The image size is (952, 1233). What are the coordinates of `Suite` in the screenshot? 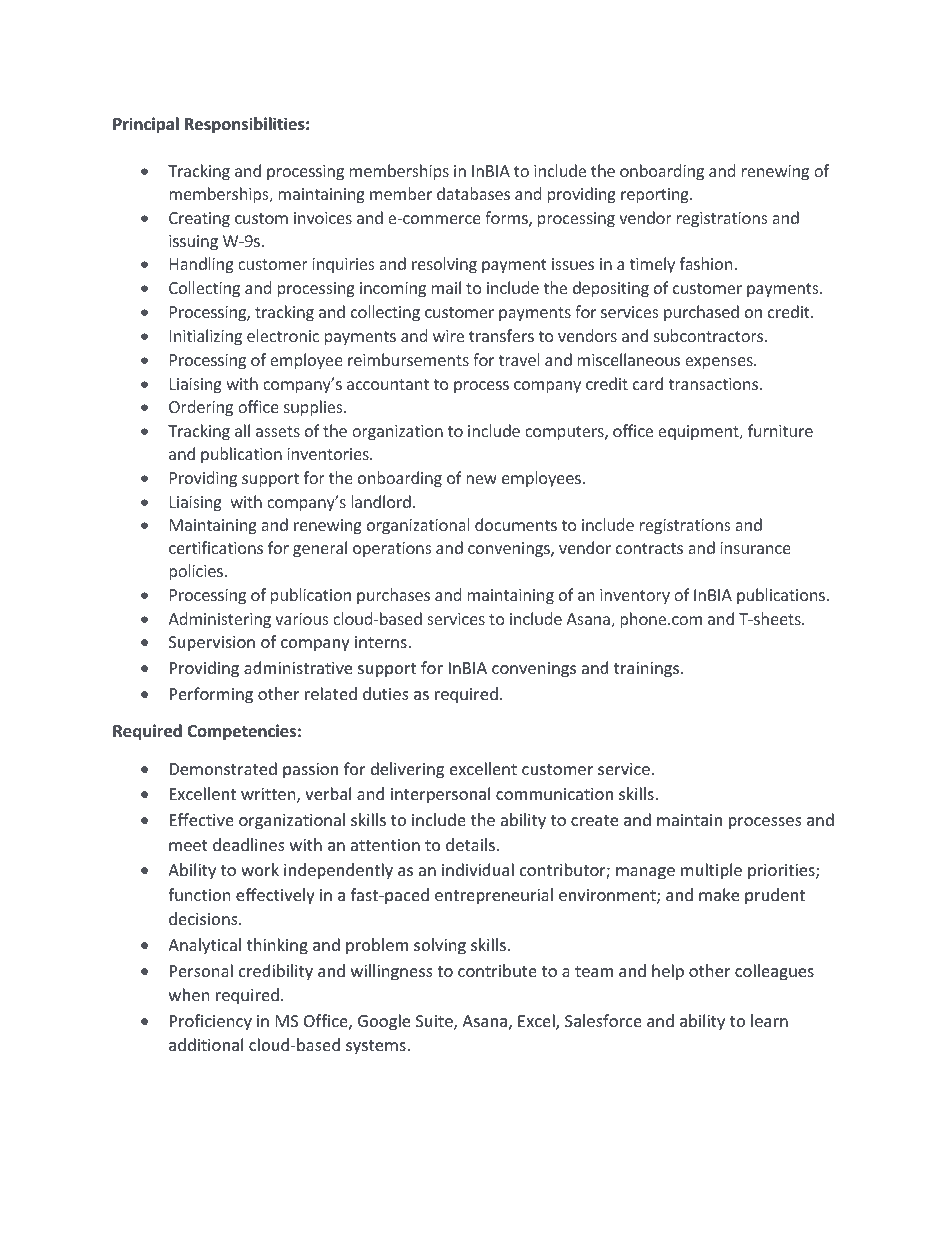 It's located at (435, 1022).
